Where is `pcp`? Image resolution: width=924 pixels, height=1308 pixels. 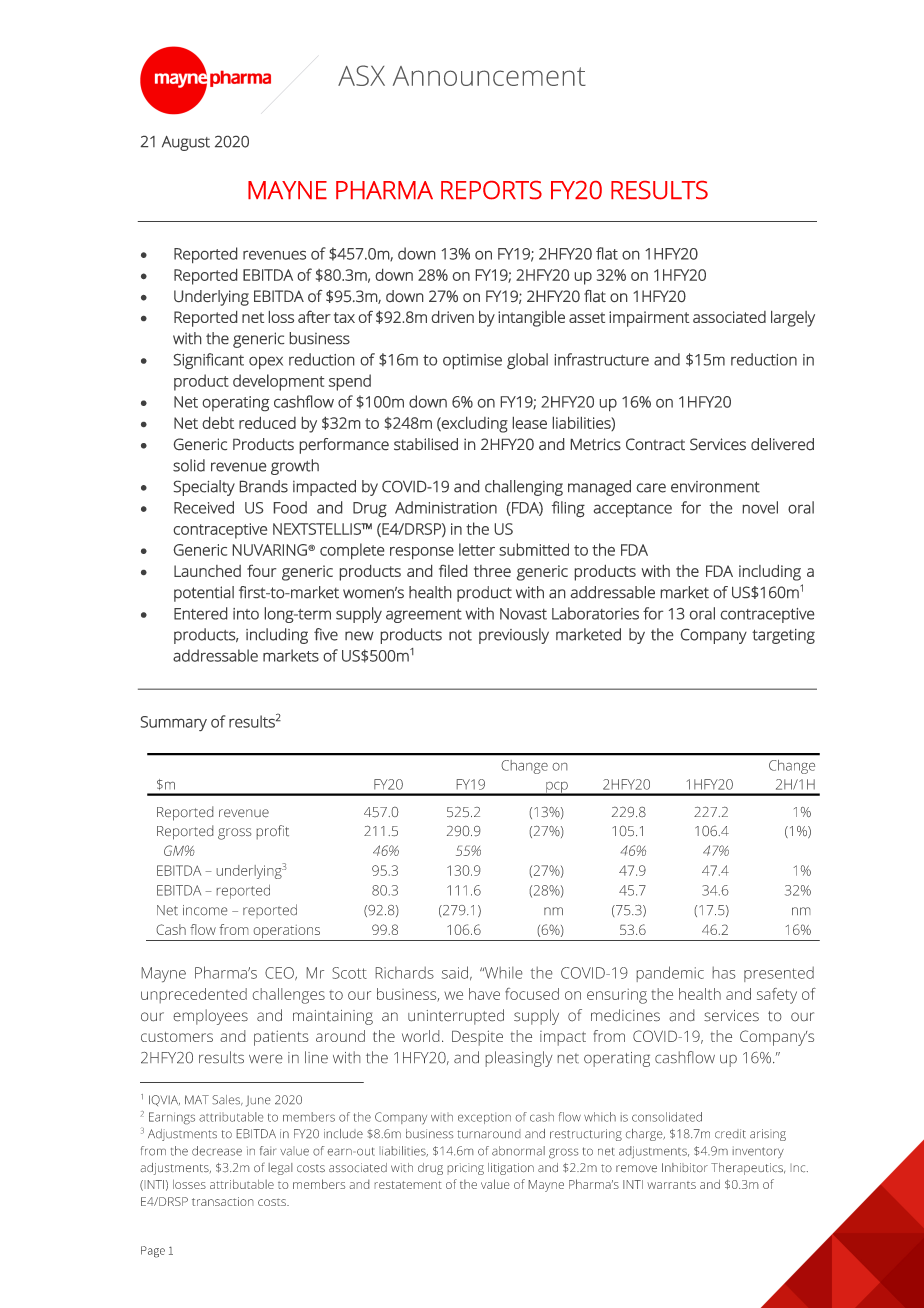 pcp is located at coordinates (557, 788).
